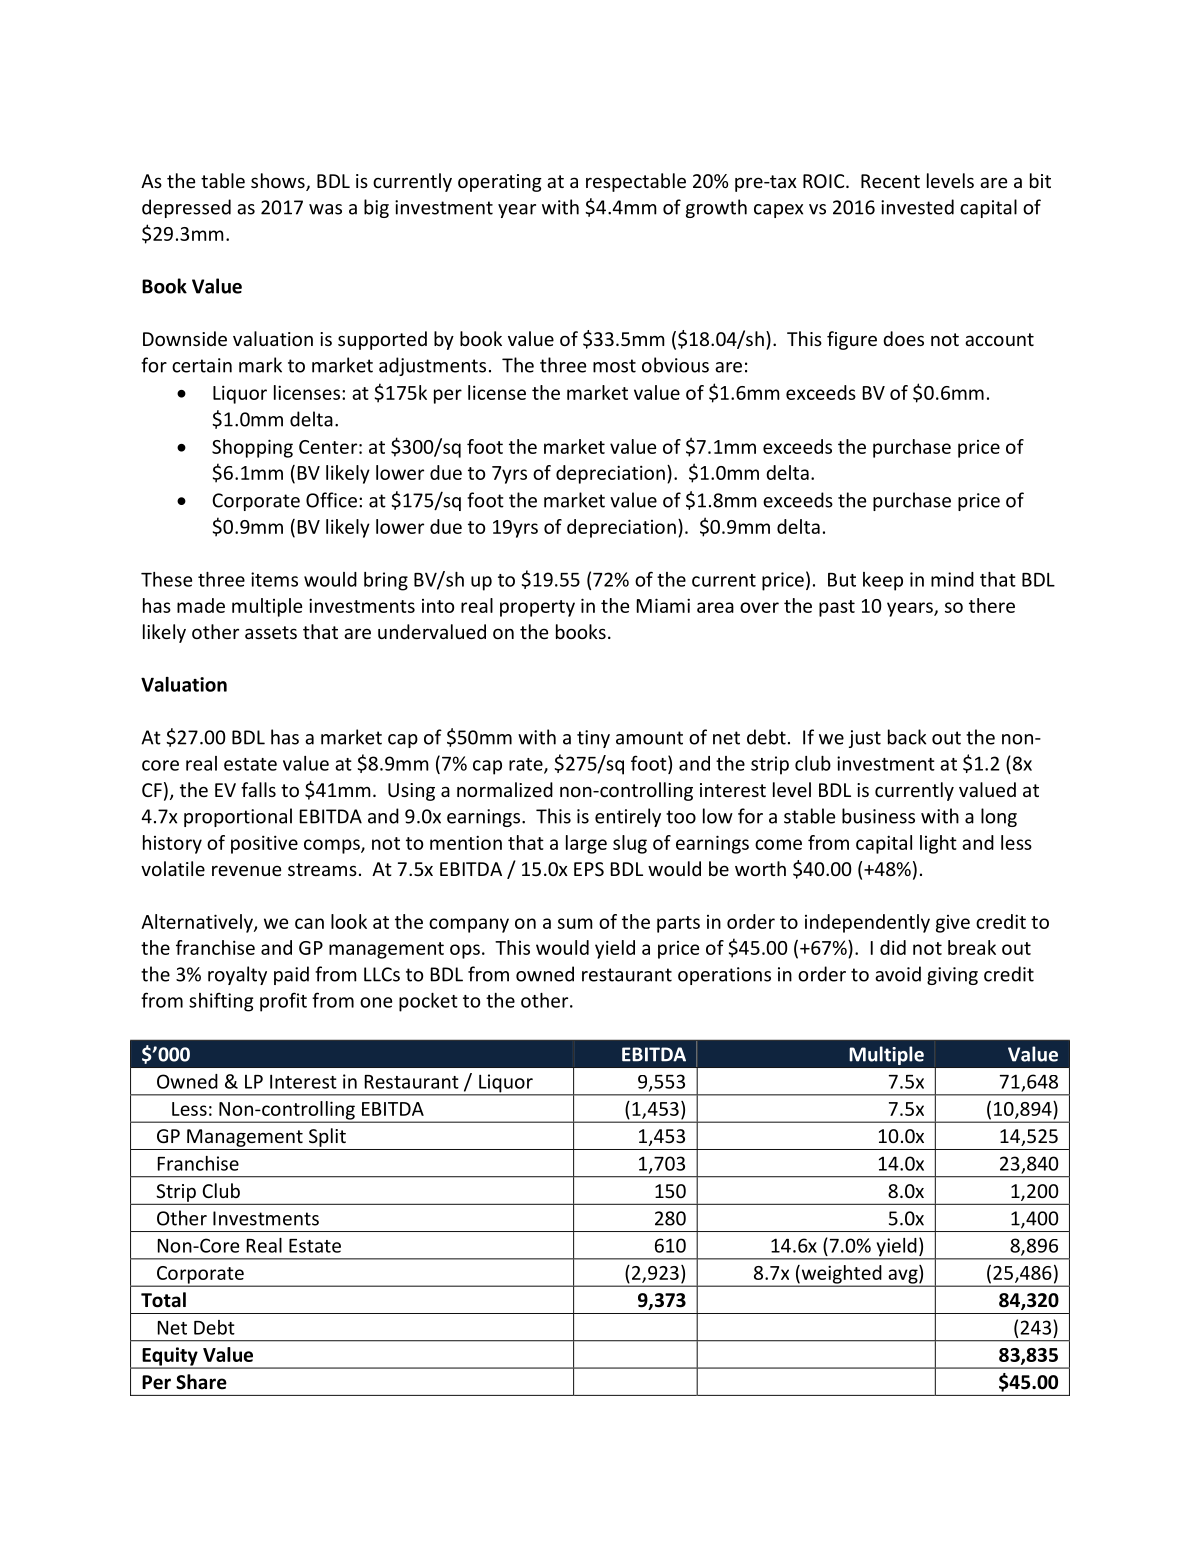  What do you see at coordinates (500, 183) in the screenshot?
I see `operating` at bounding box center [500, 183].
